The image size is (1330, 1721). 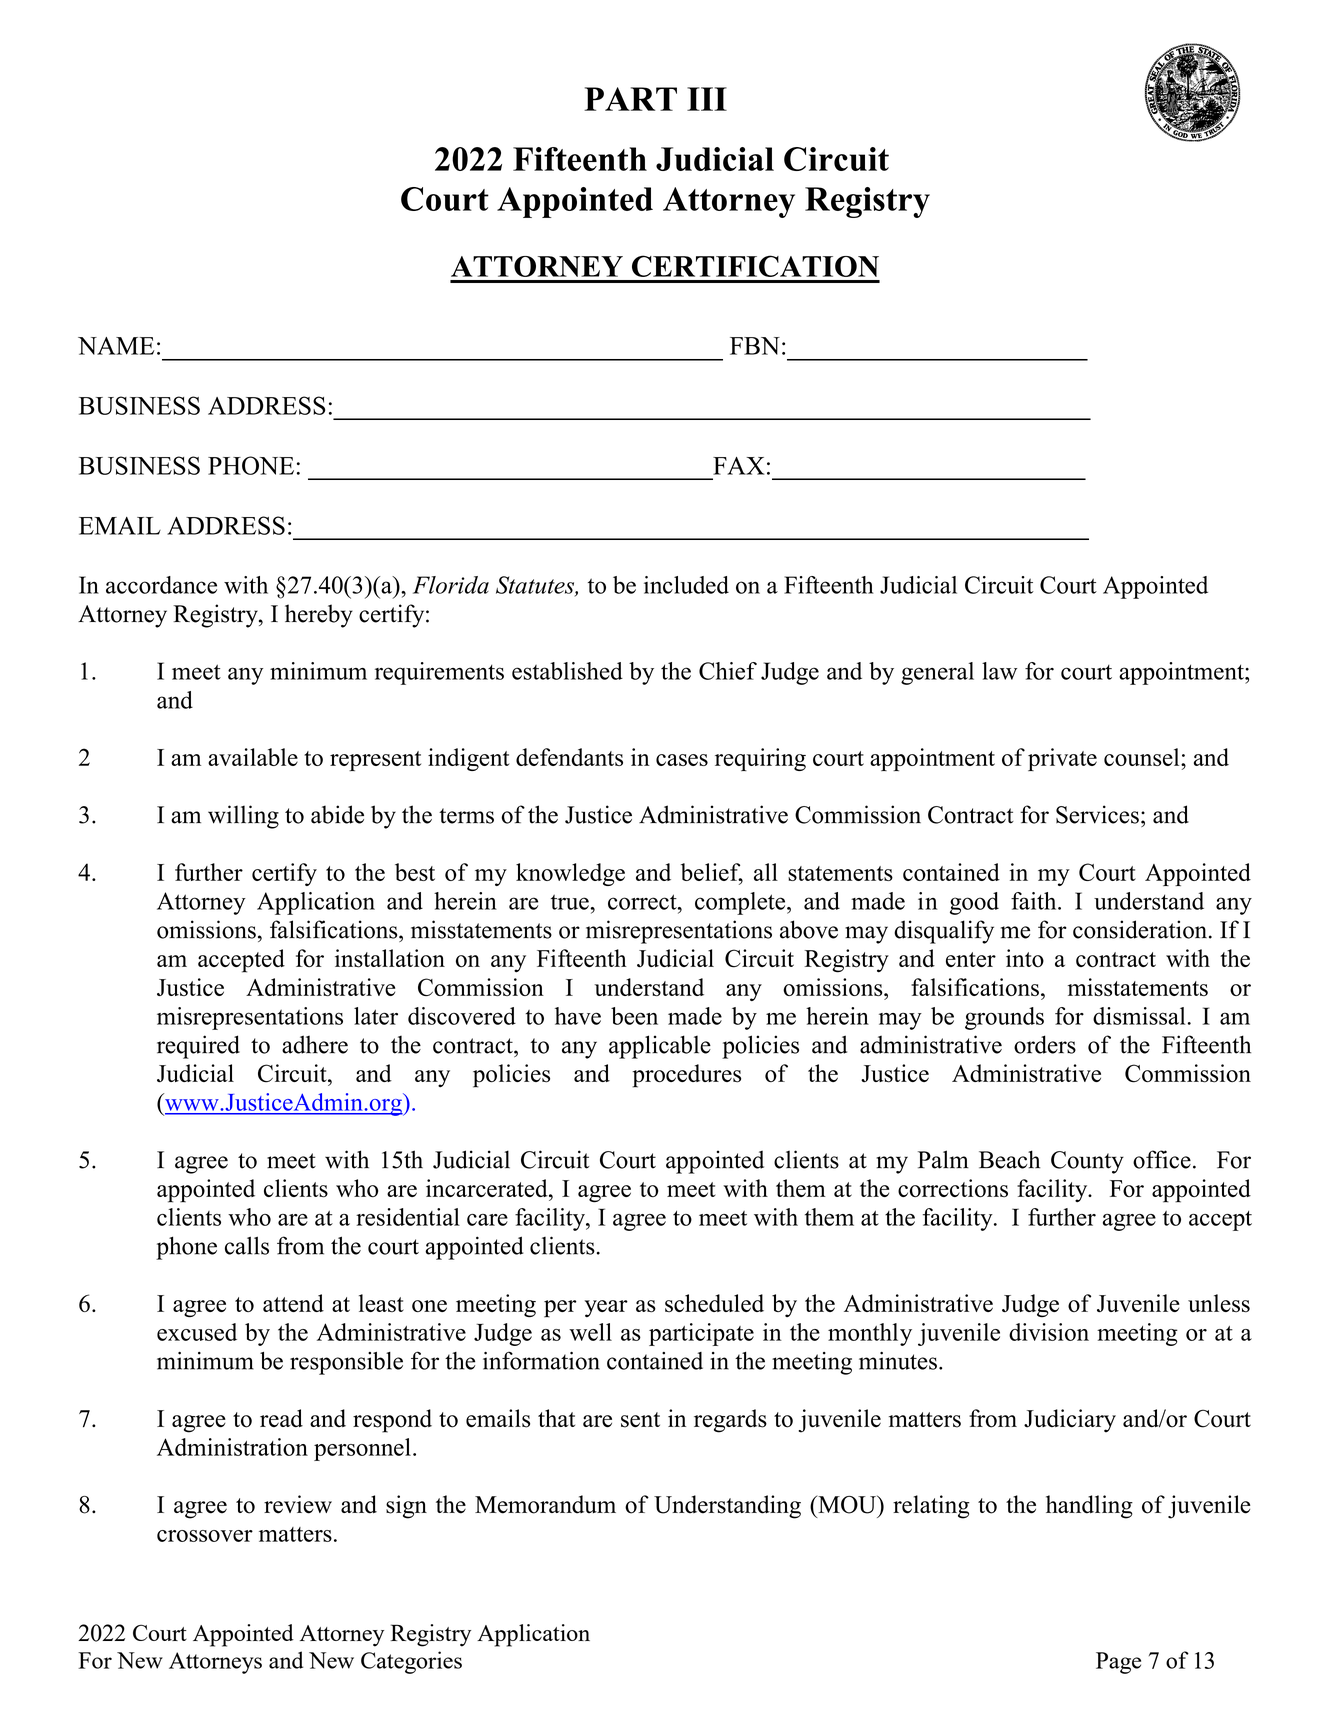 What do you see at coordinates (1062, 759) in the screenshot?
I see `private` at bounding box center [1062, 759].
